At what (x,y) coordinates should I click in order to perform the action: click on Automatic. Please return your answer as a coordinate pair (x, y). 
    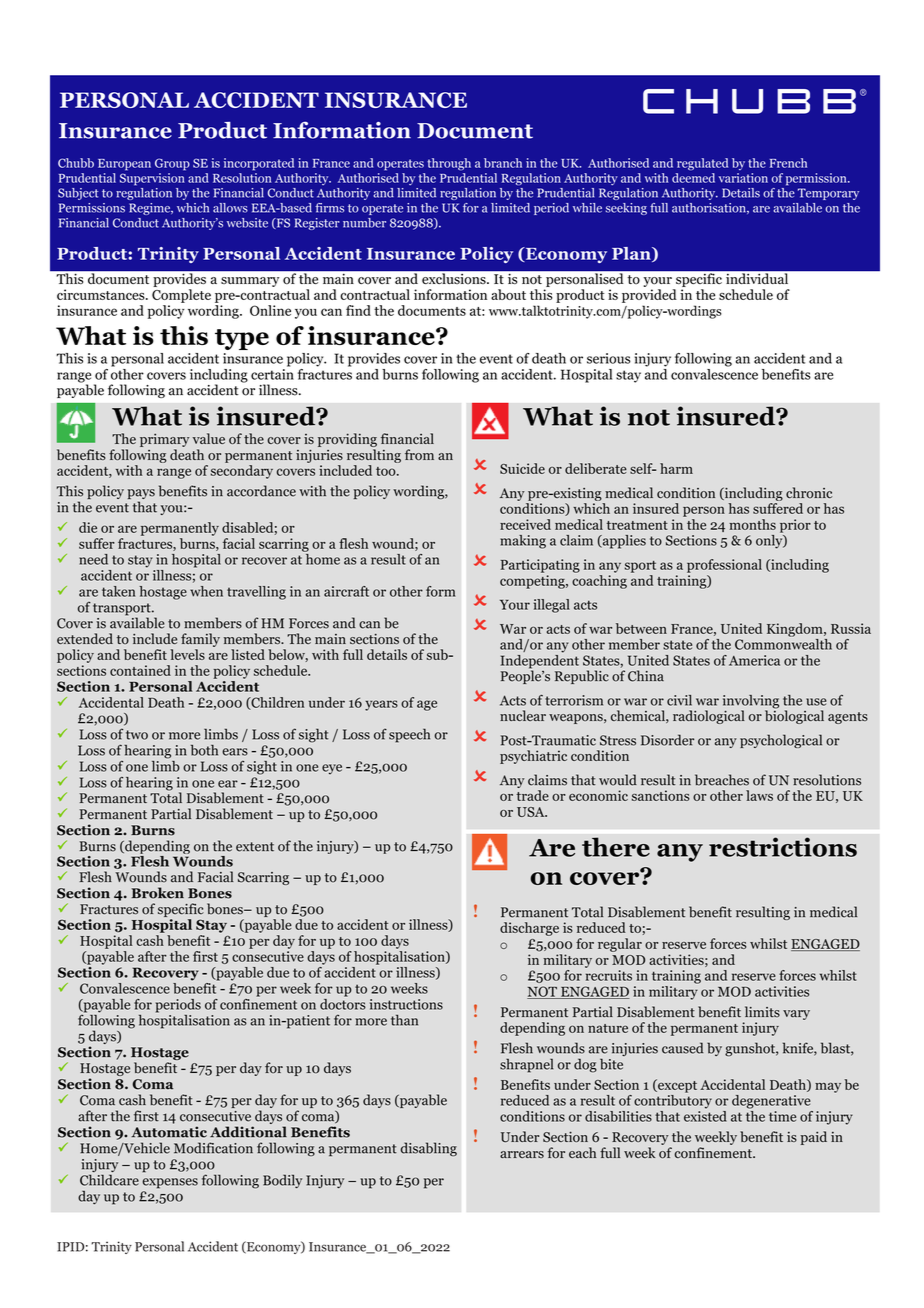
    Looking at the image, I should click on (169, 1132).
